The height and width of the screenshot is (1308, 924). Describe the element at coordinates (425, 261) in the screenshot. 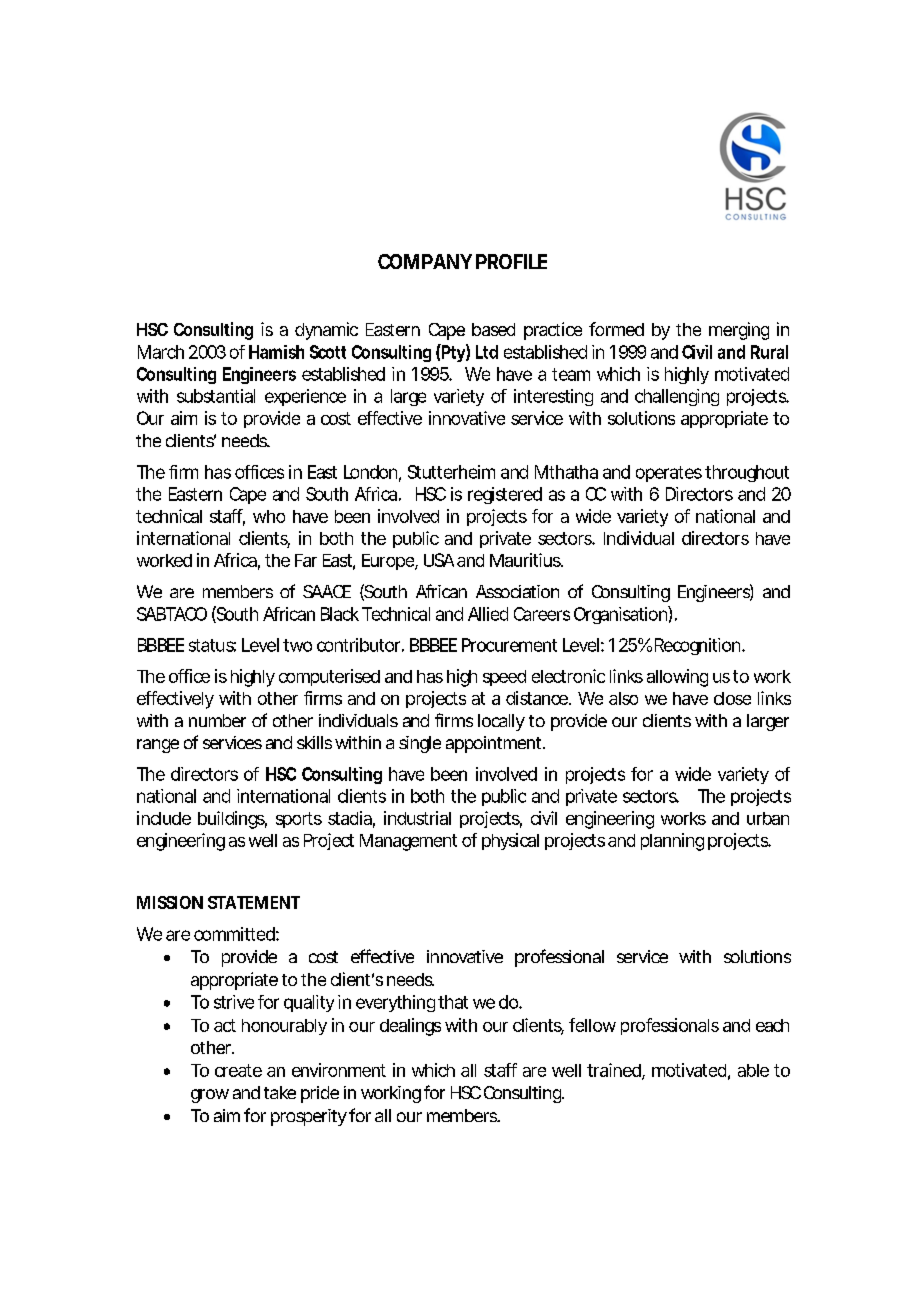

I see `COMPANY` at that location.
